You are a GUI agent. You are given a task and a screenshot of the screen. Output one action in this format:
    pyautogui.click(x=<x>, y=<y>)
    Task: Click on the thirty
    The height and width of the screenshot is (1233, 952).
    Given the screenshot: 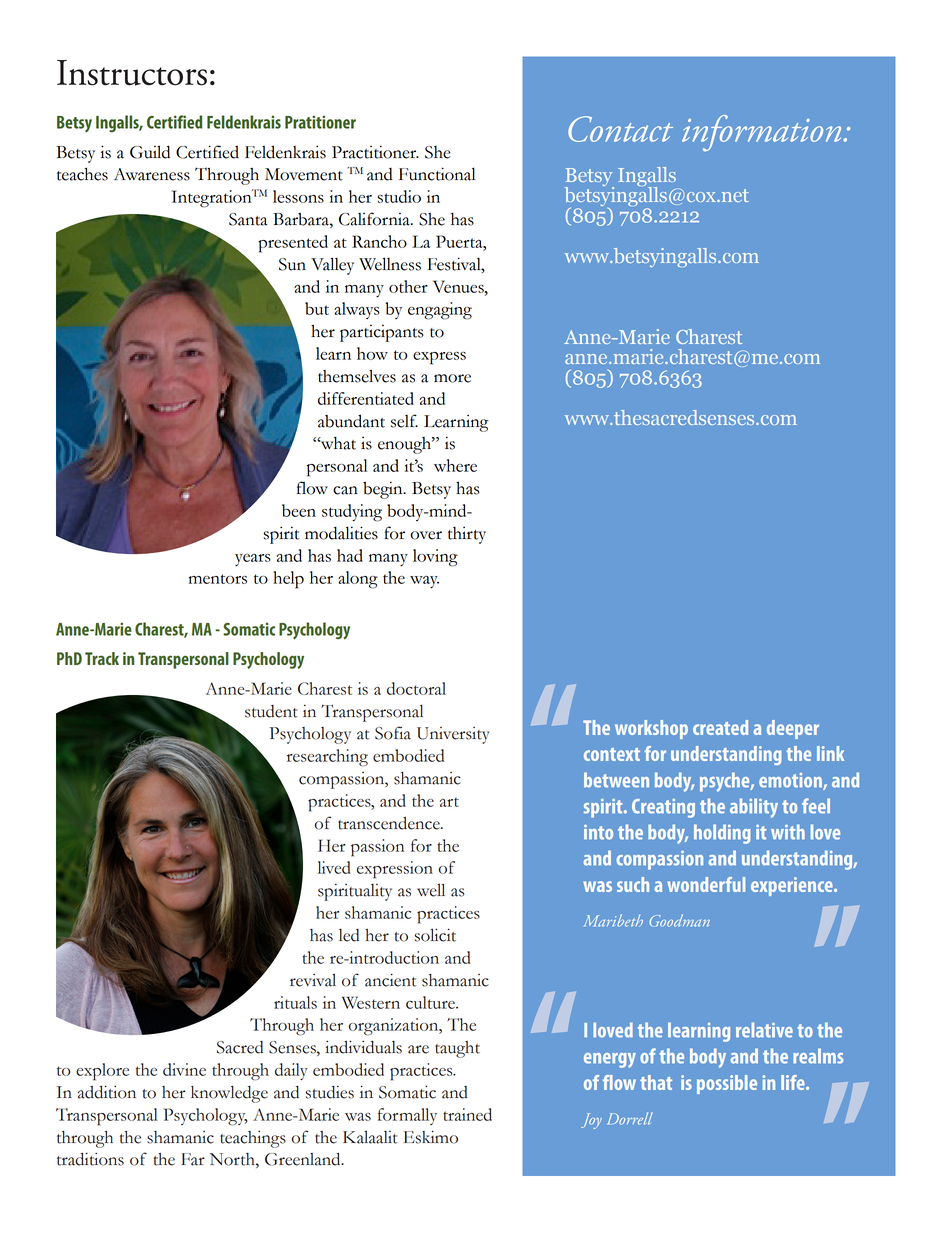 What is the action you would take?
    pyautogui.click(x=467, y=535)
